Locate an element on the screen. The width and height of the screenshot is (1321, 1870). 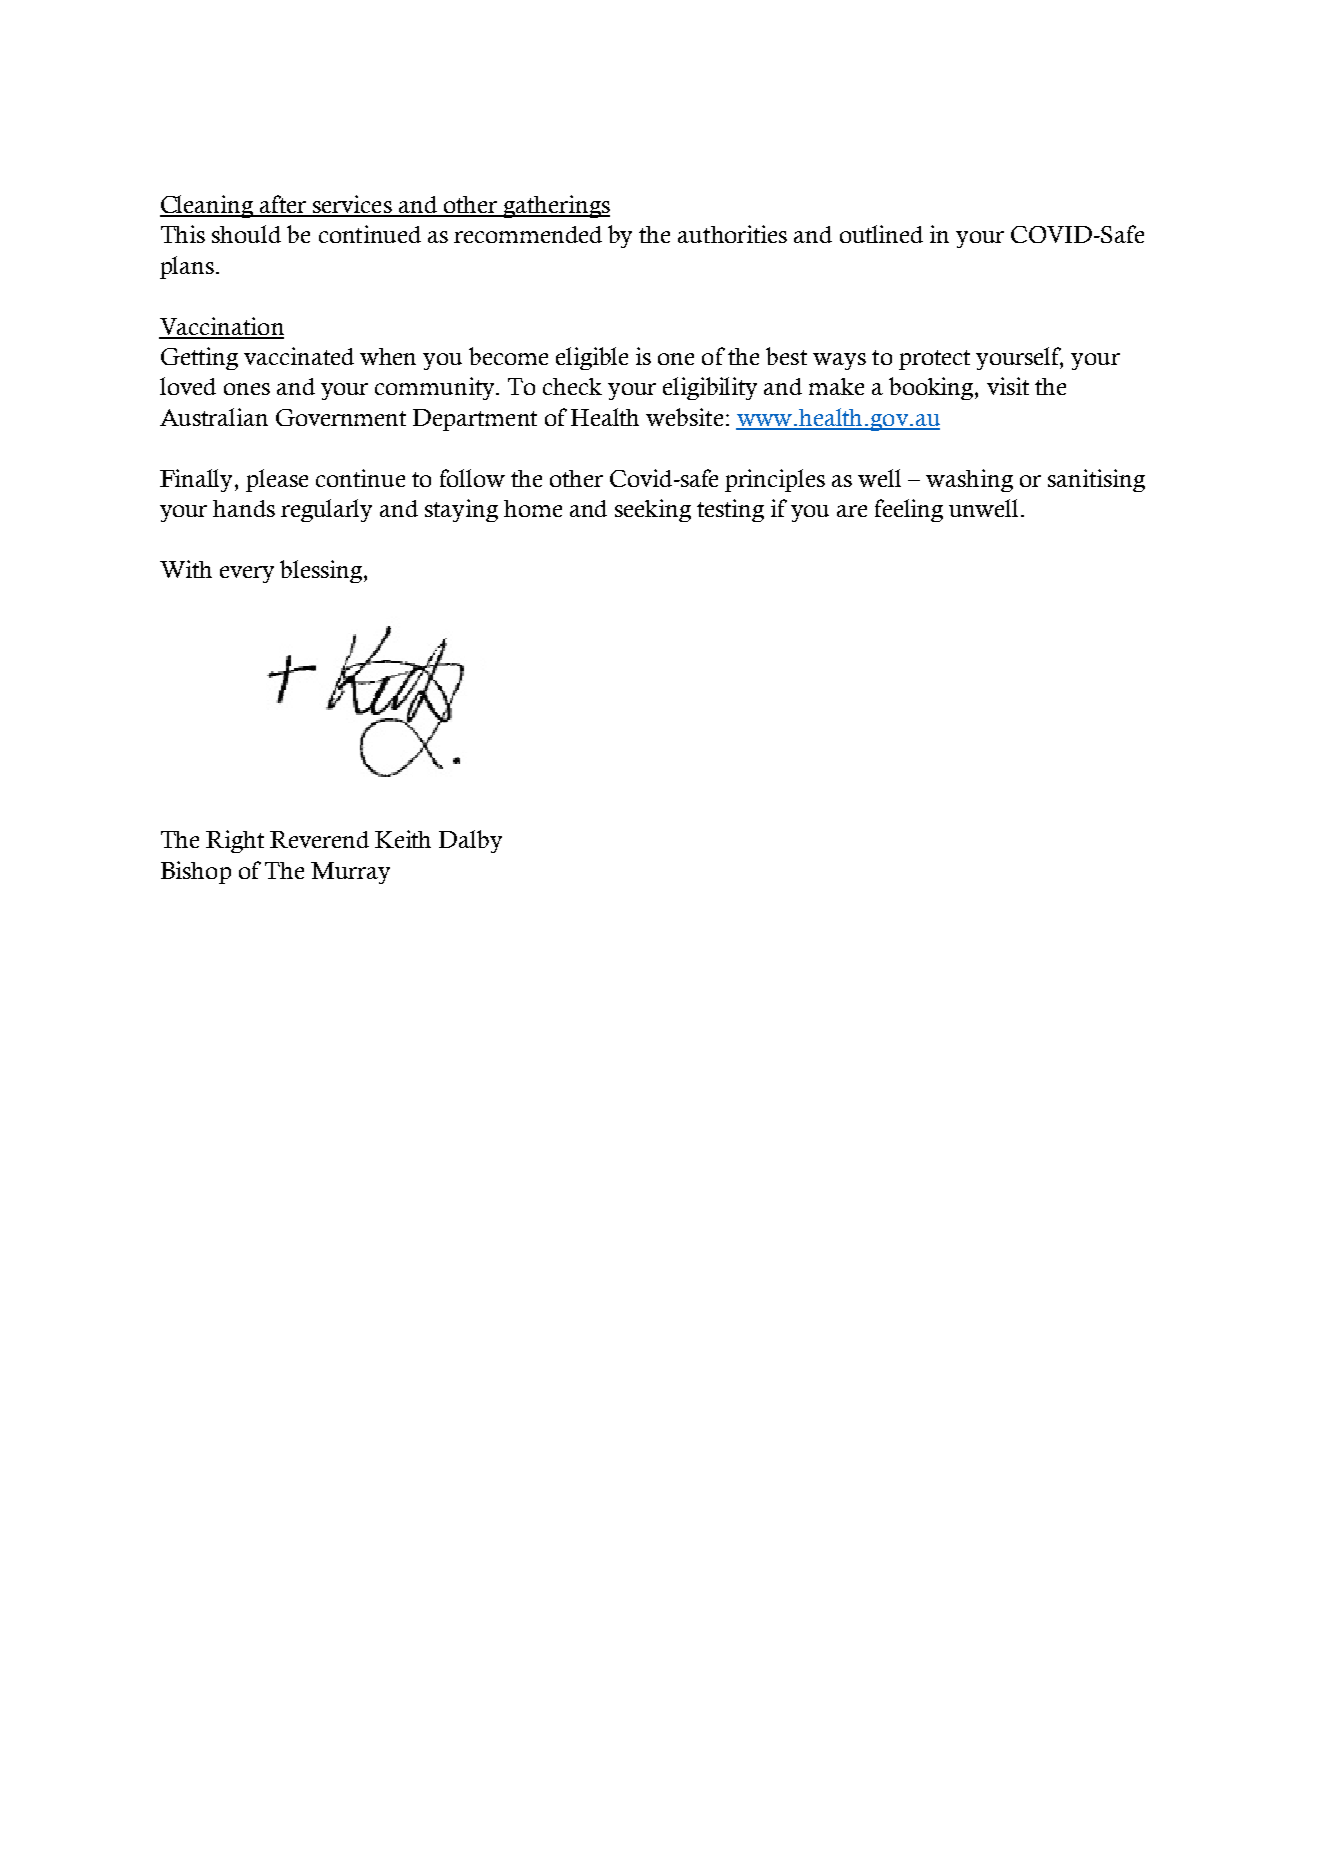
regularly is located at coordinates (326, 510).
